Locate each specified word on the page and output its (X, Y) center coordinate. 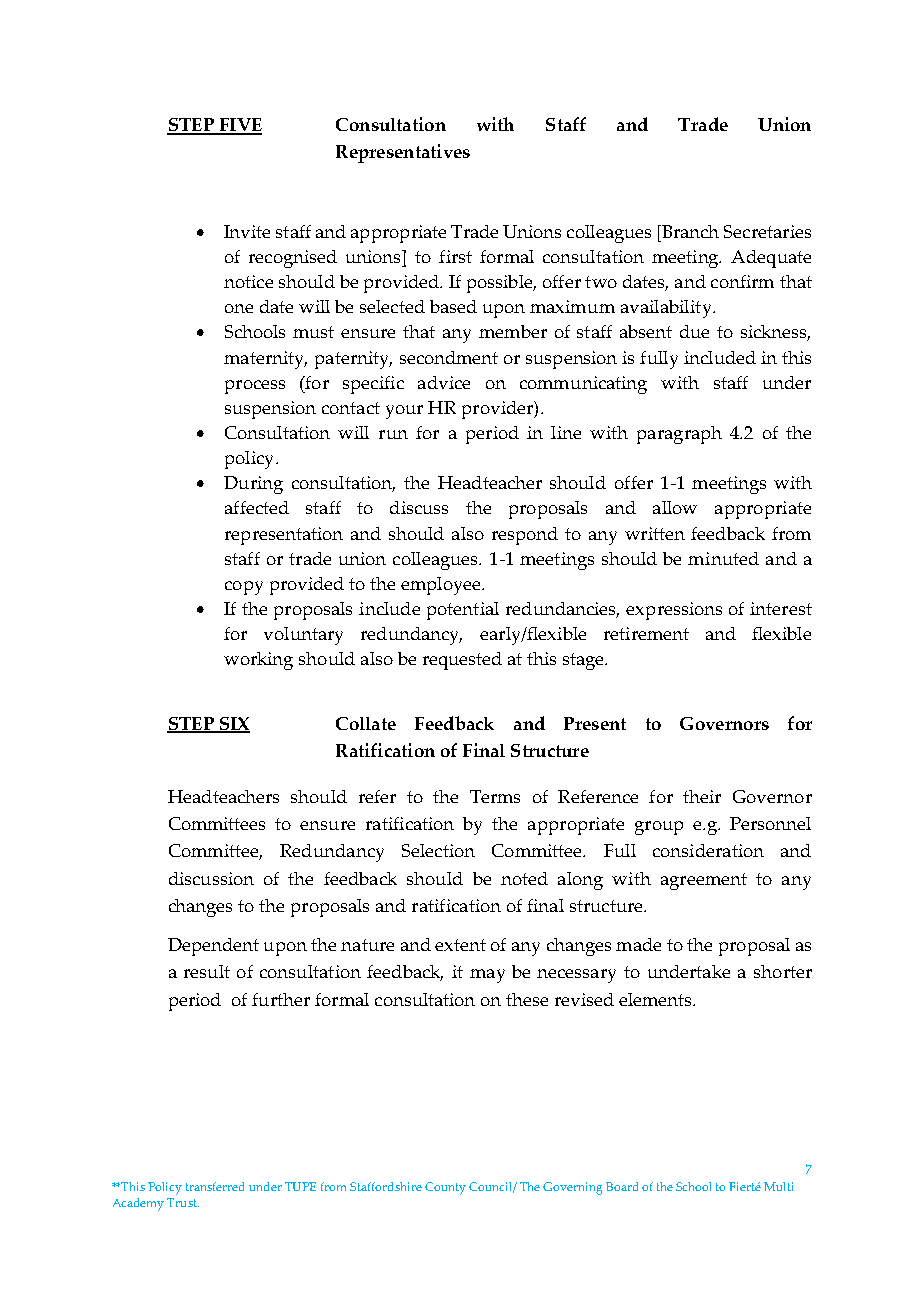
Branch (689, 231)
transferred (215, 1186)
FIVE (239, 126)
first (455, 256)
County (445, 1188)
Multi (778, 1186)
